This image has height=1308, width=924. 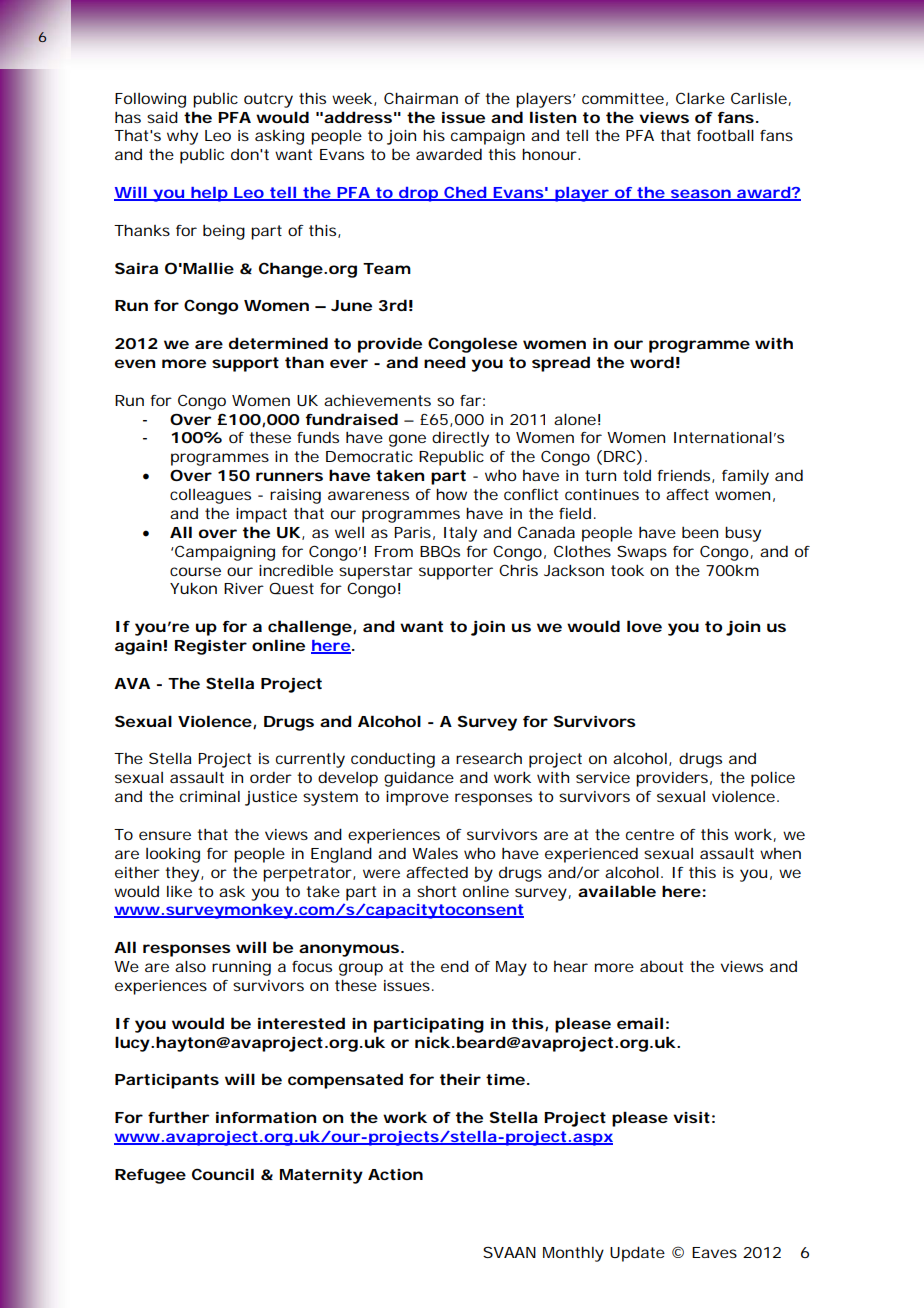 I want to click on research, so click(x=489, y=758).
